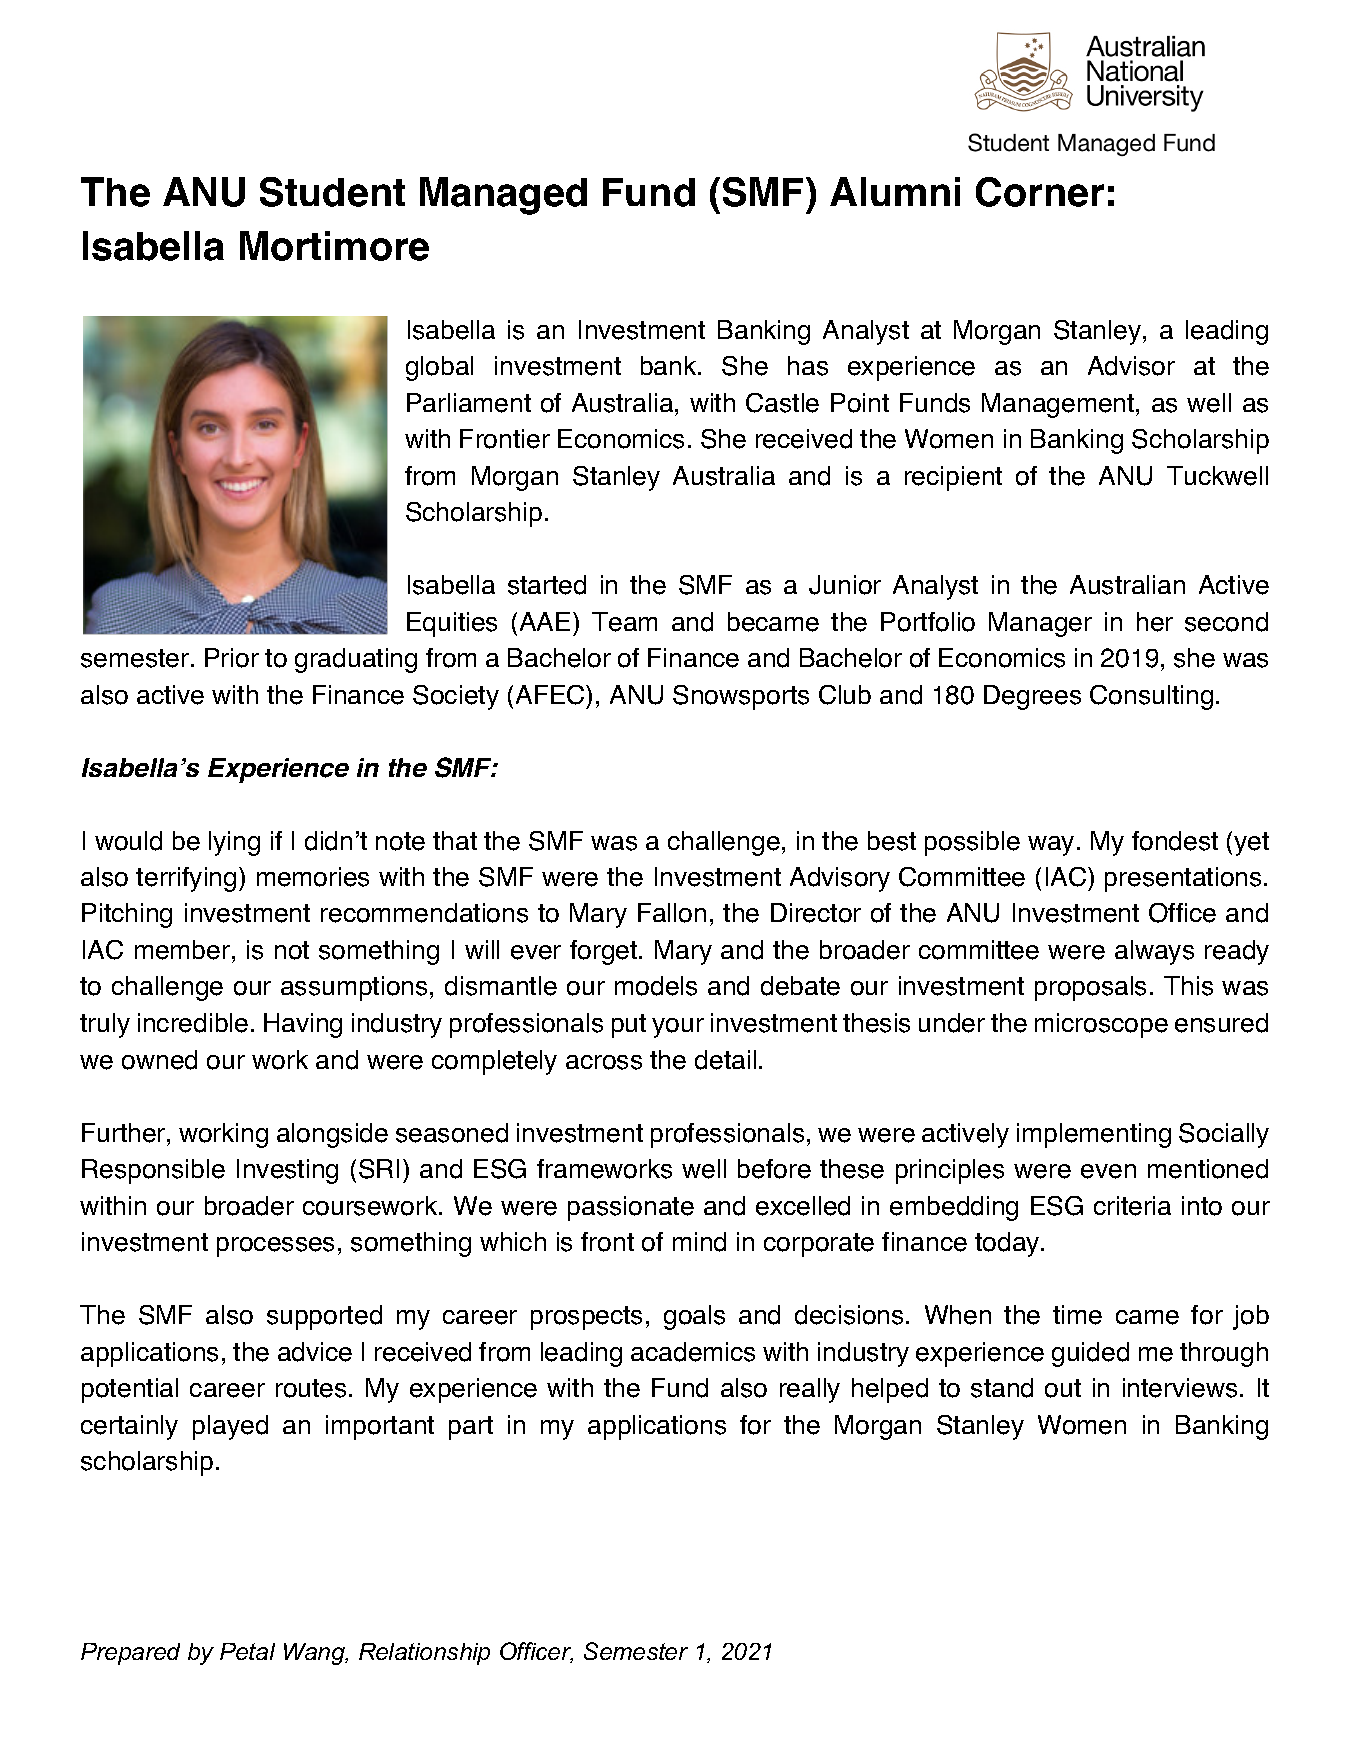 The width and height of the screenshot is (1348, 1744). Describe the element at coordinates (182, 950) in the screenshot. I see `member` at that location.
